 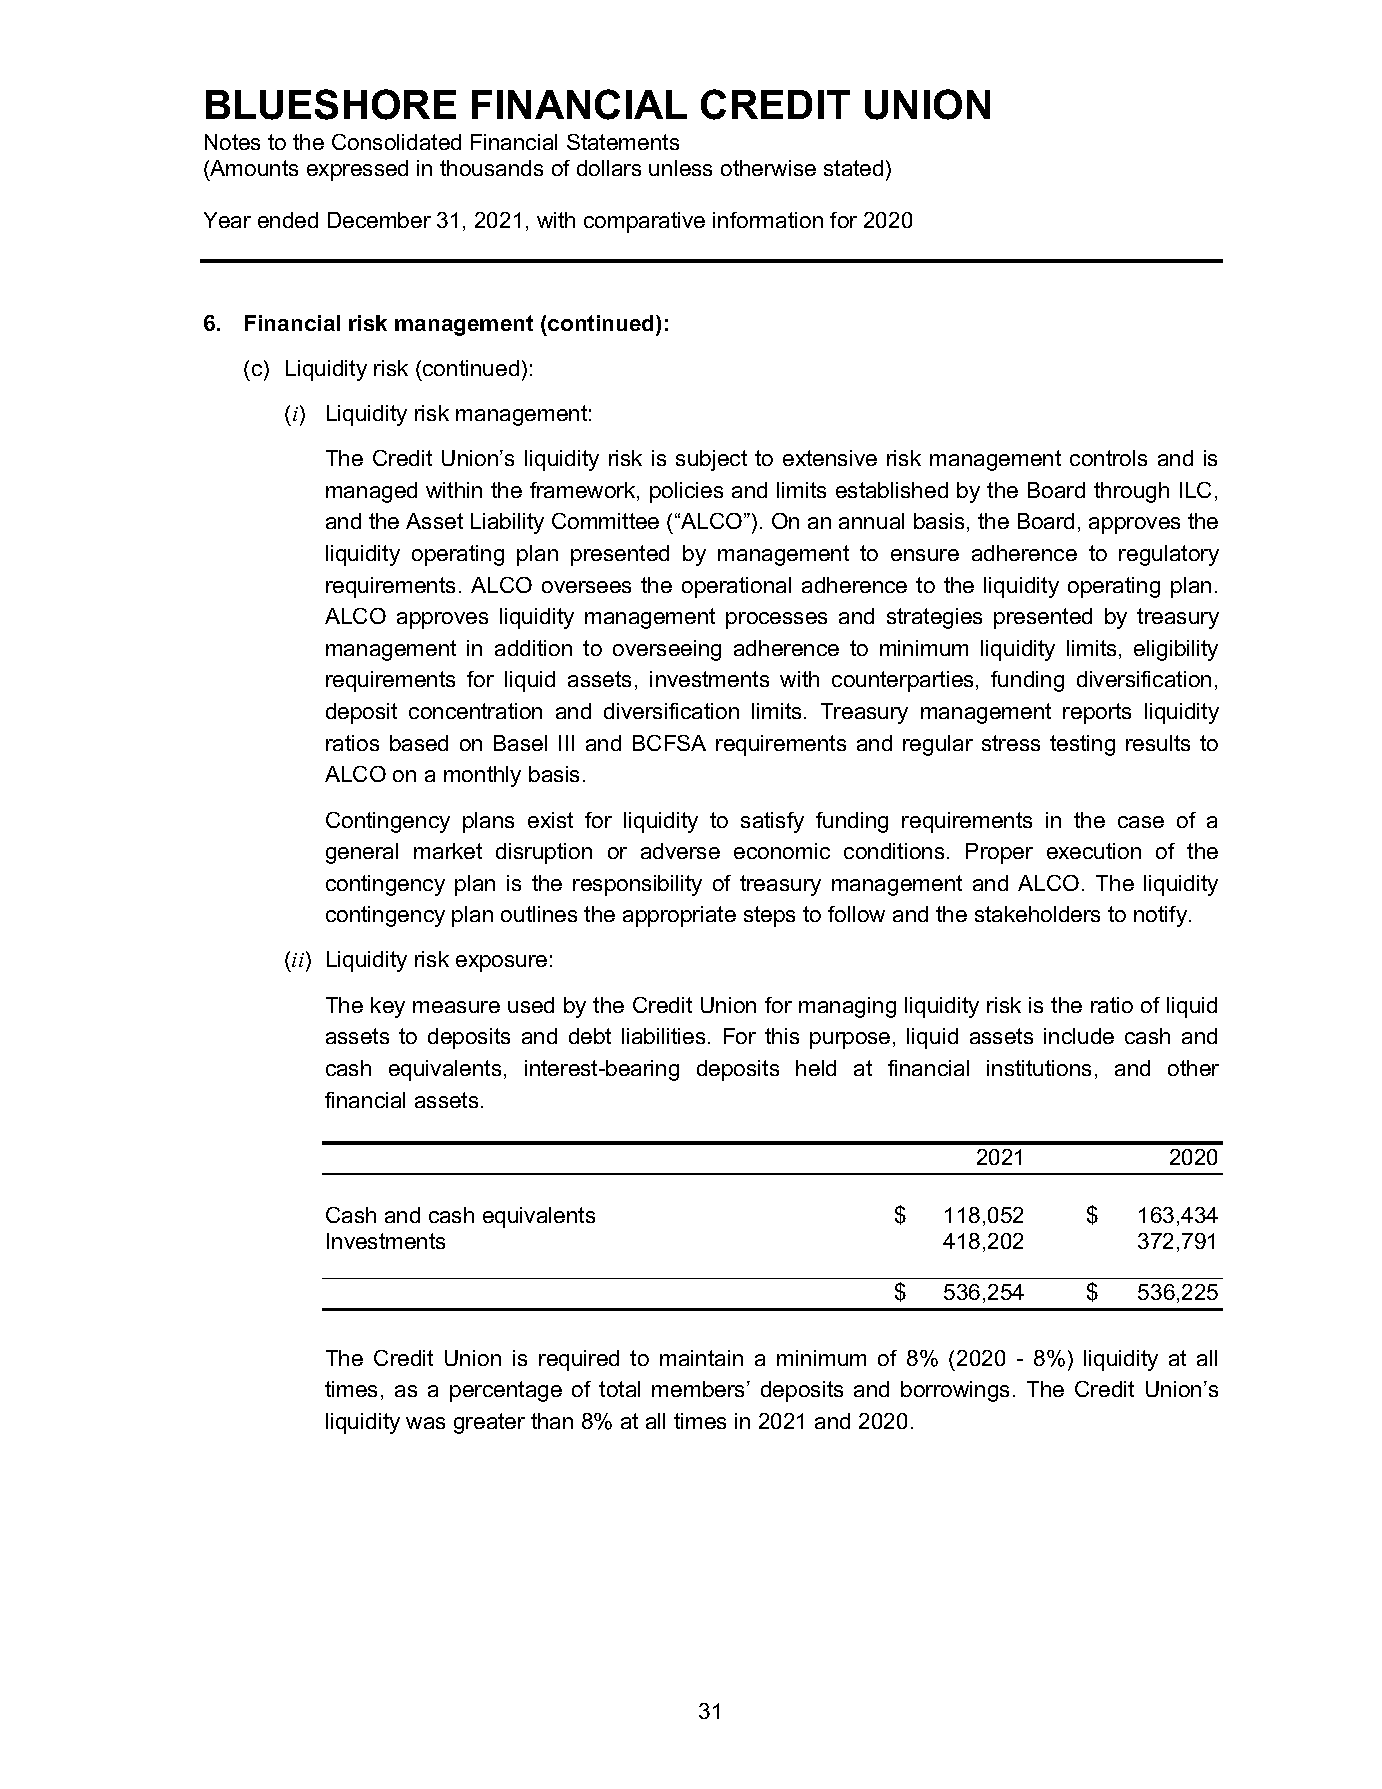 I want to click on borrowings, so click(x=955, y=1391).
